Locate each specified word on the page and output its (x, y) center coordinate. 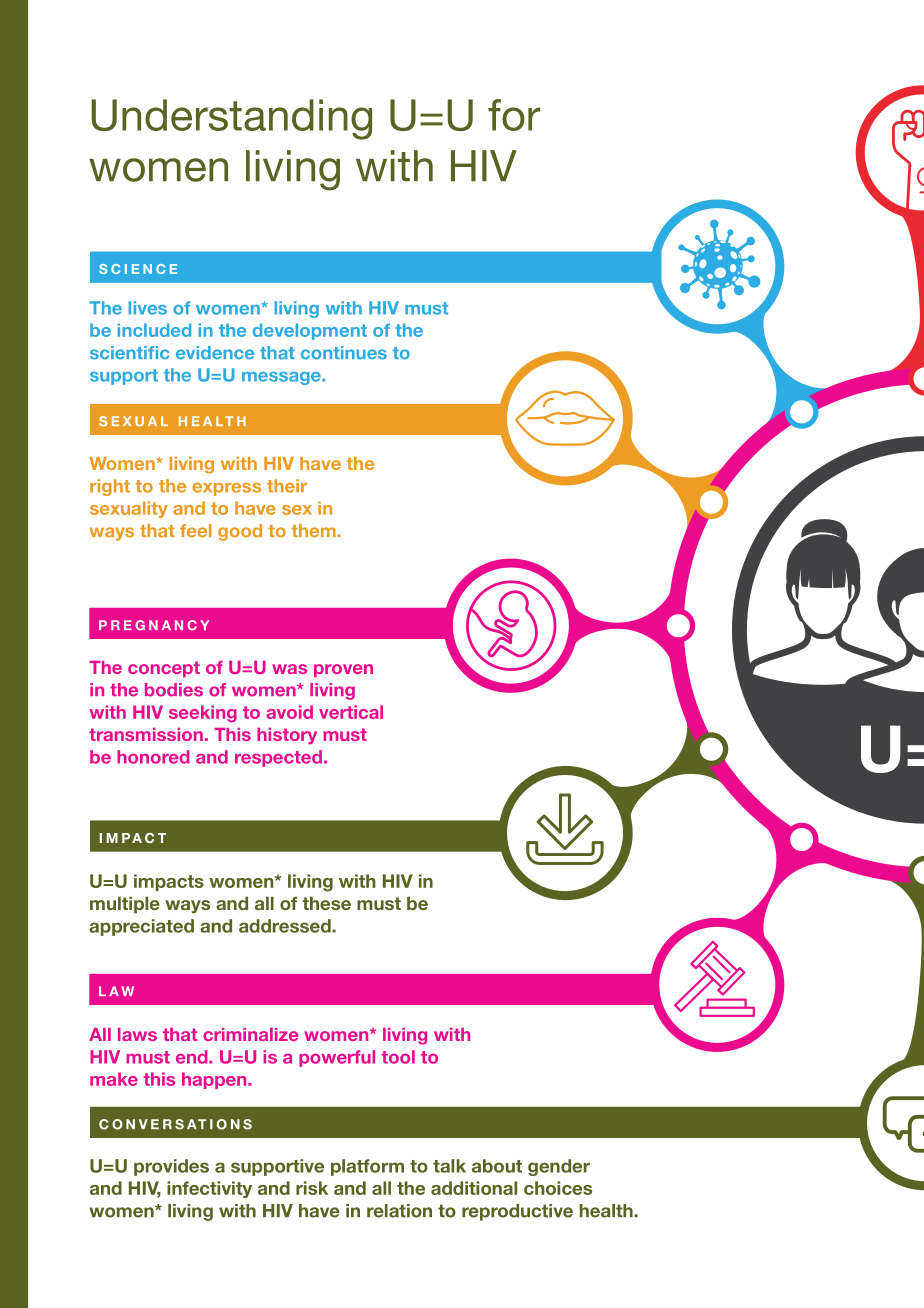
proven (343, 670)
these (326, 903)
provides (171, 1167)
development (310, 331)
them (314, 531)
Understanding (231, 119)
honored (153, 757)
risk (312, 1188)
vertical (351, 712)
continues (344, 353)
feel (196, 531)
